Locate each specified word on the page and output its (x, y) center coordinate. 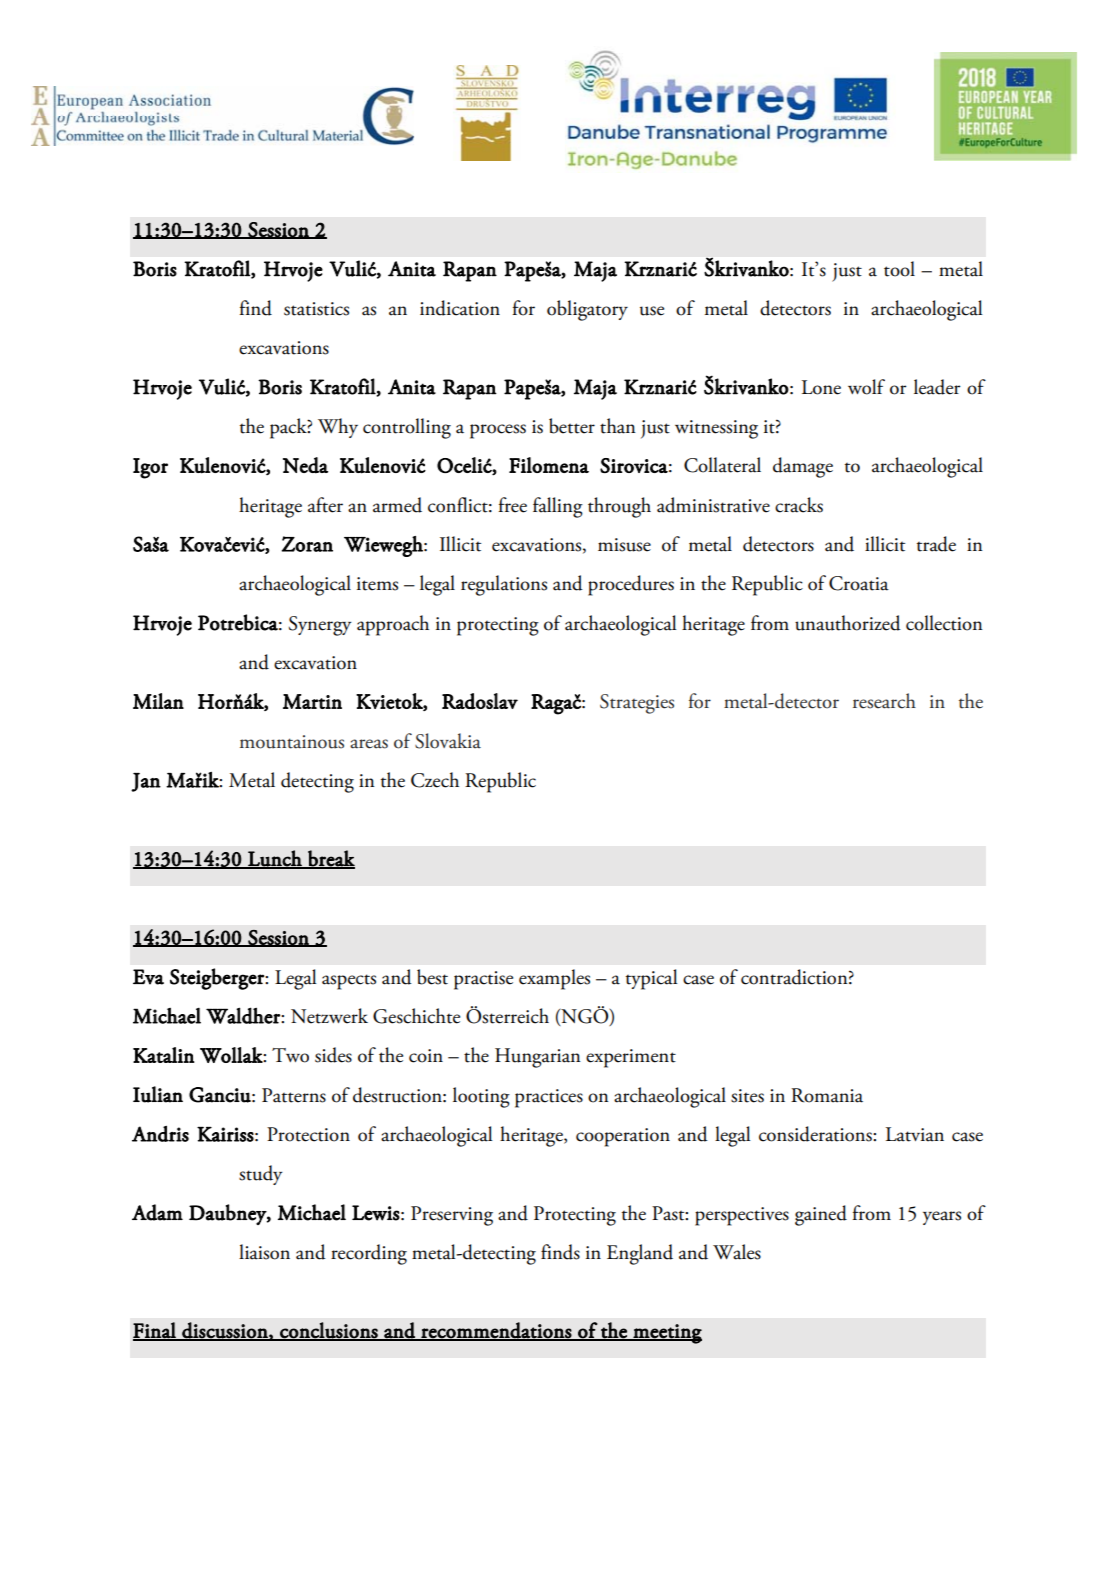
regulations (504, 585)
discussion (225, 1331)
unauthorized (848, 623)
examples (554, 979)
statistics (316, 309)
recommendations (496, 1331)
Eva (148, 977)
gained (821, 1215)
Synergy (320, 626)
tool (899, 269)
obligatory (587, 310)
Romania (827, 1095)
